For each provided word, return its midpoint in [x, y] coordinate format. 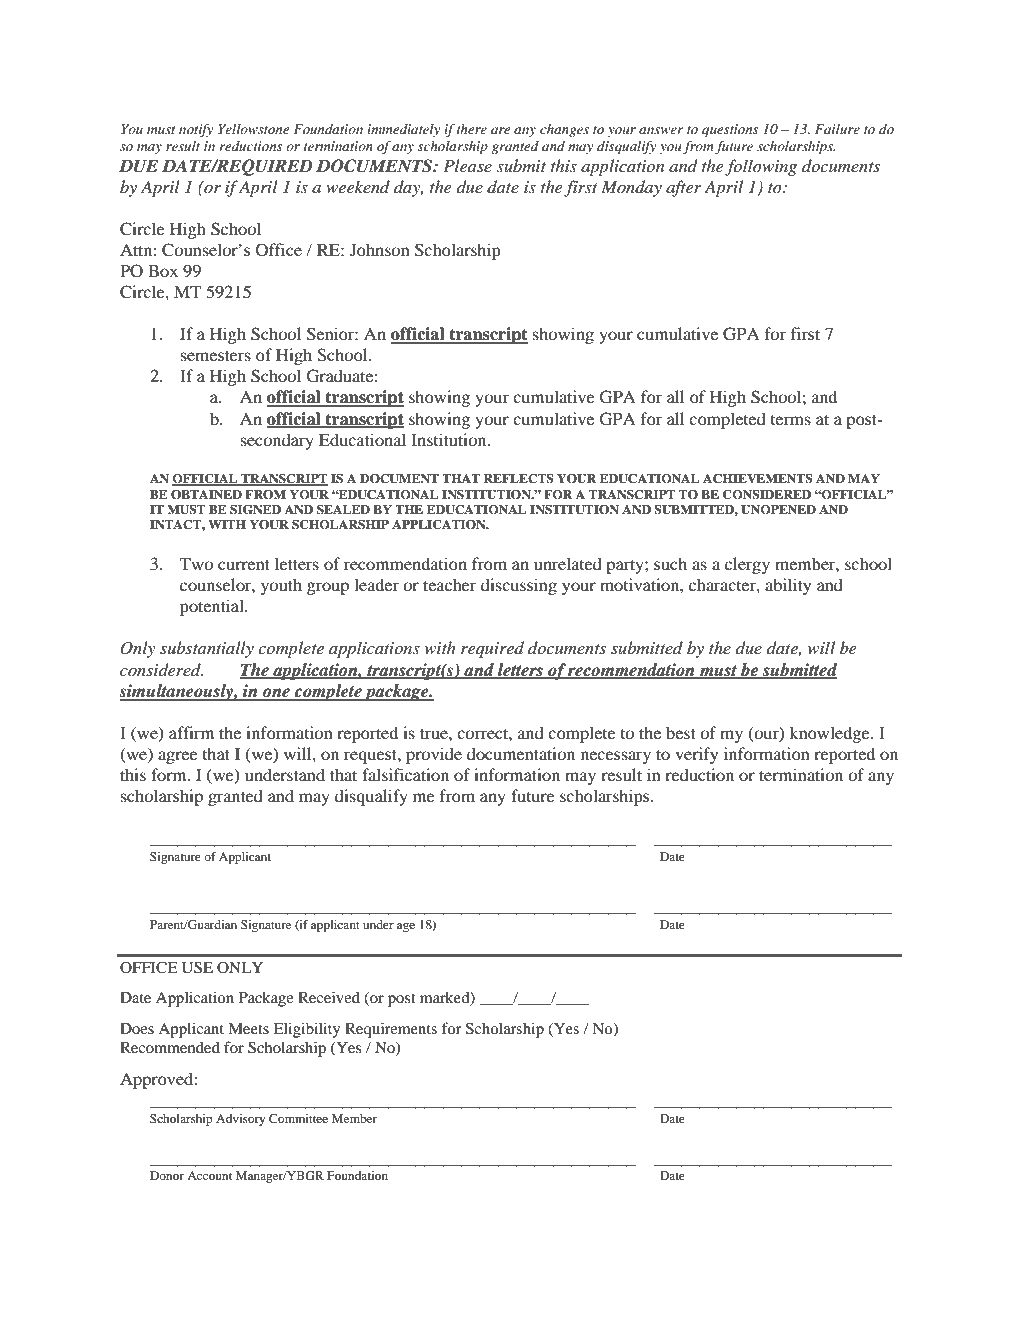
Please [467, 165]
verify [696, 755]
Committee [298, 1118]
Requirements [391, 1030]
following [761, 167]
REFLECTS [518, 479]
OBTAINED [206, 495]
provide [434, 755]
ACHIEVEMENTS [758, 479]
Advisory [240, 1120]
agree [178, 757]
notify [196, 130]
